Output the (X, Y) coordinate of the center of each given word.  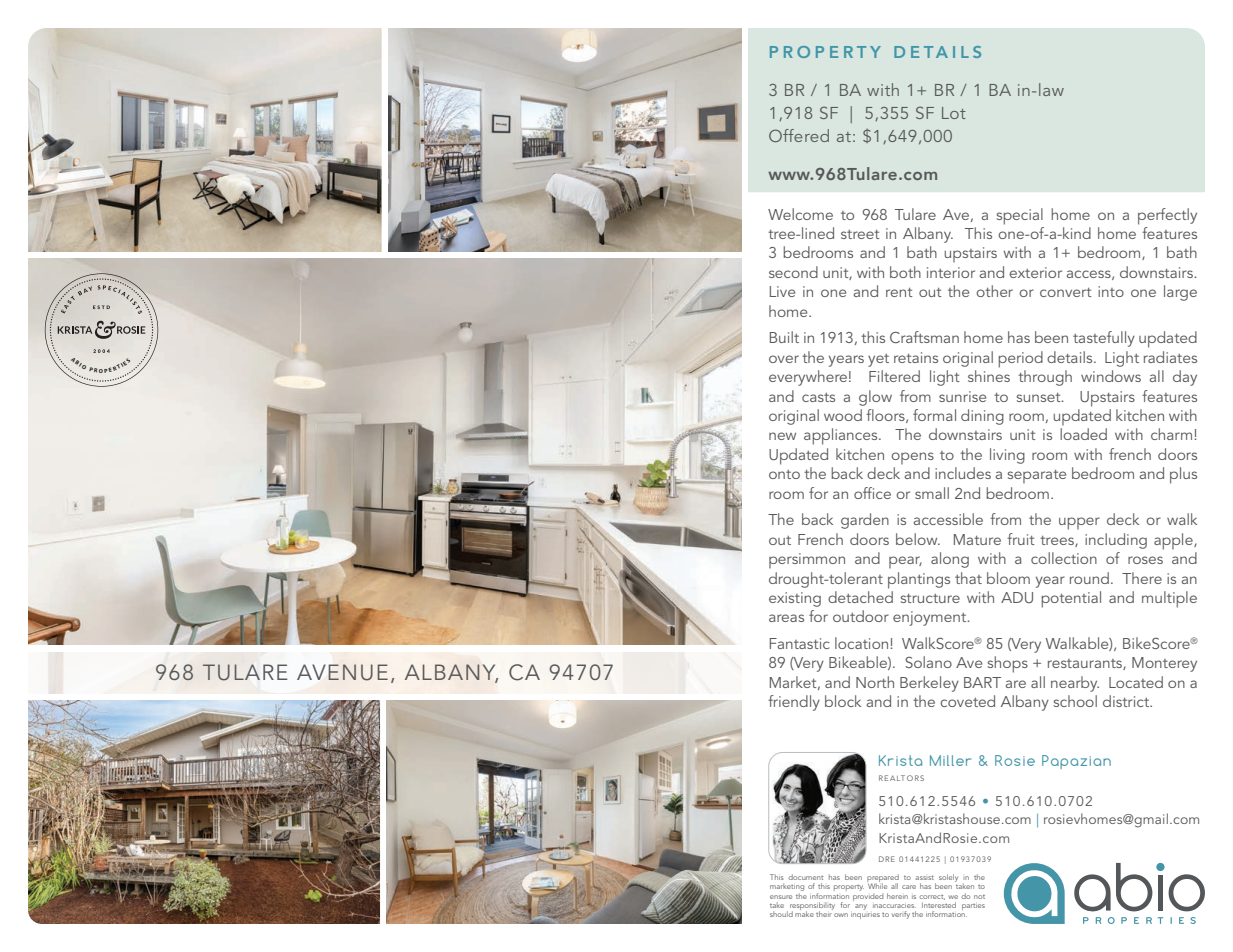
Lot (954, 113)
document (805, 877)
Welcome (800, 214)
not (979, 897)
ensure (781, 897)
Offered (799, 135)
